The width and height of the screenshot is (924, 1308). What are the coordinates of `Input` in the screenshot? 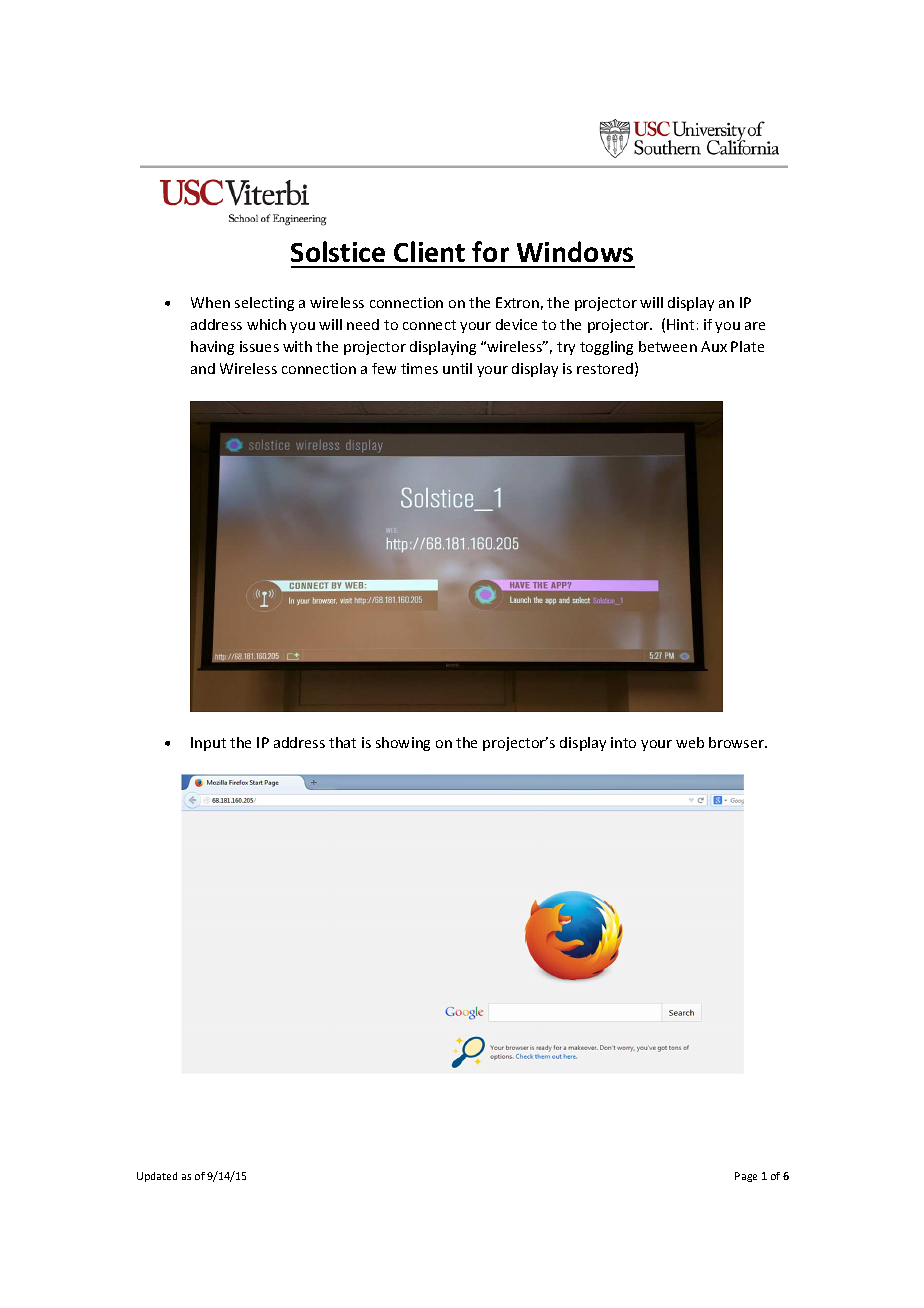 It's located at (208, 744).
